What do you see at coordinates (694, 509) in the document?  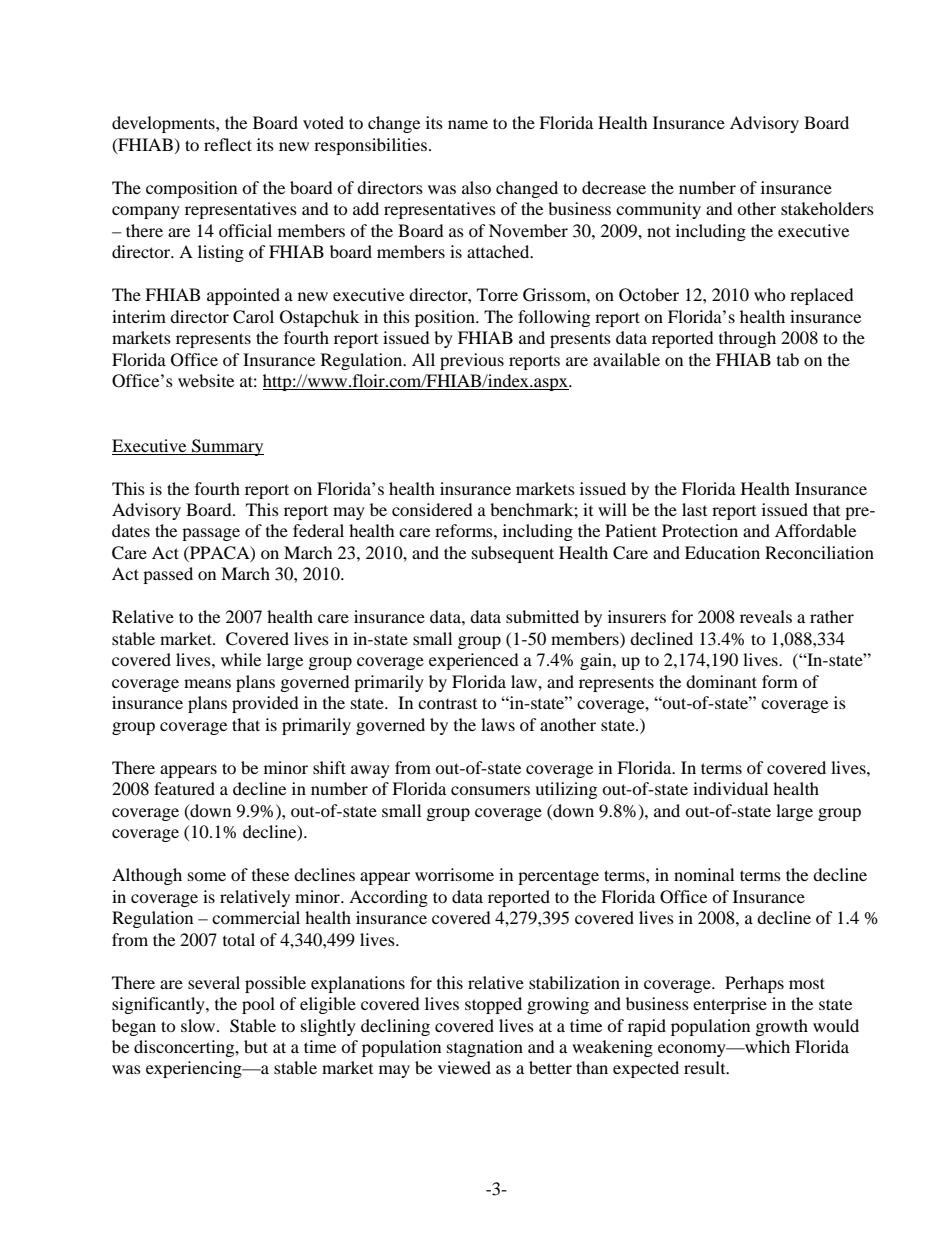 I see `last` at bounding box center [694, 509].
